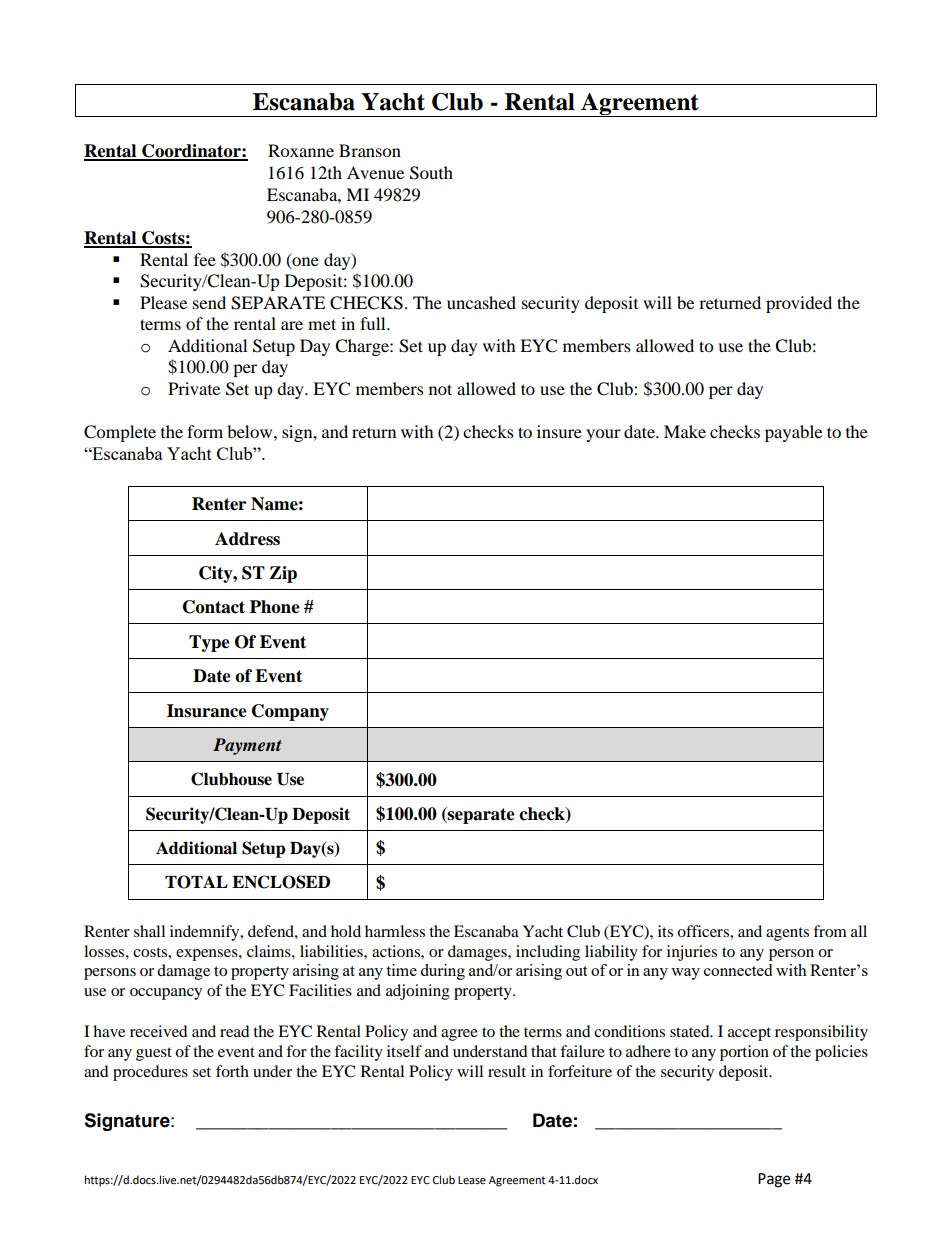 The width and height of the screenshot is (952, 1233). Describe the element at coordinates (507, 1071) in the screenshot. I see `result` at that location.
